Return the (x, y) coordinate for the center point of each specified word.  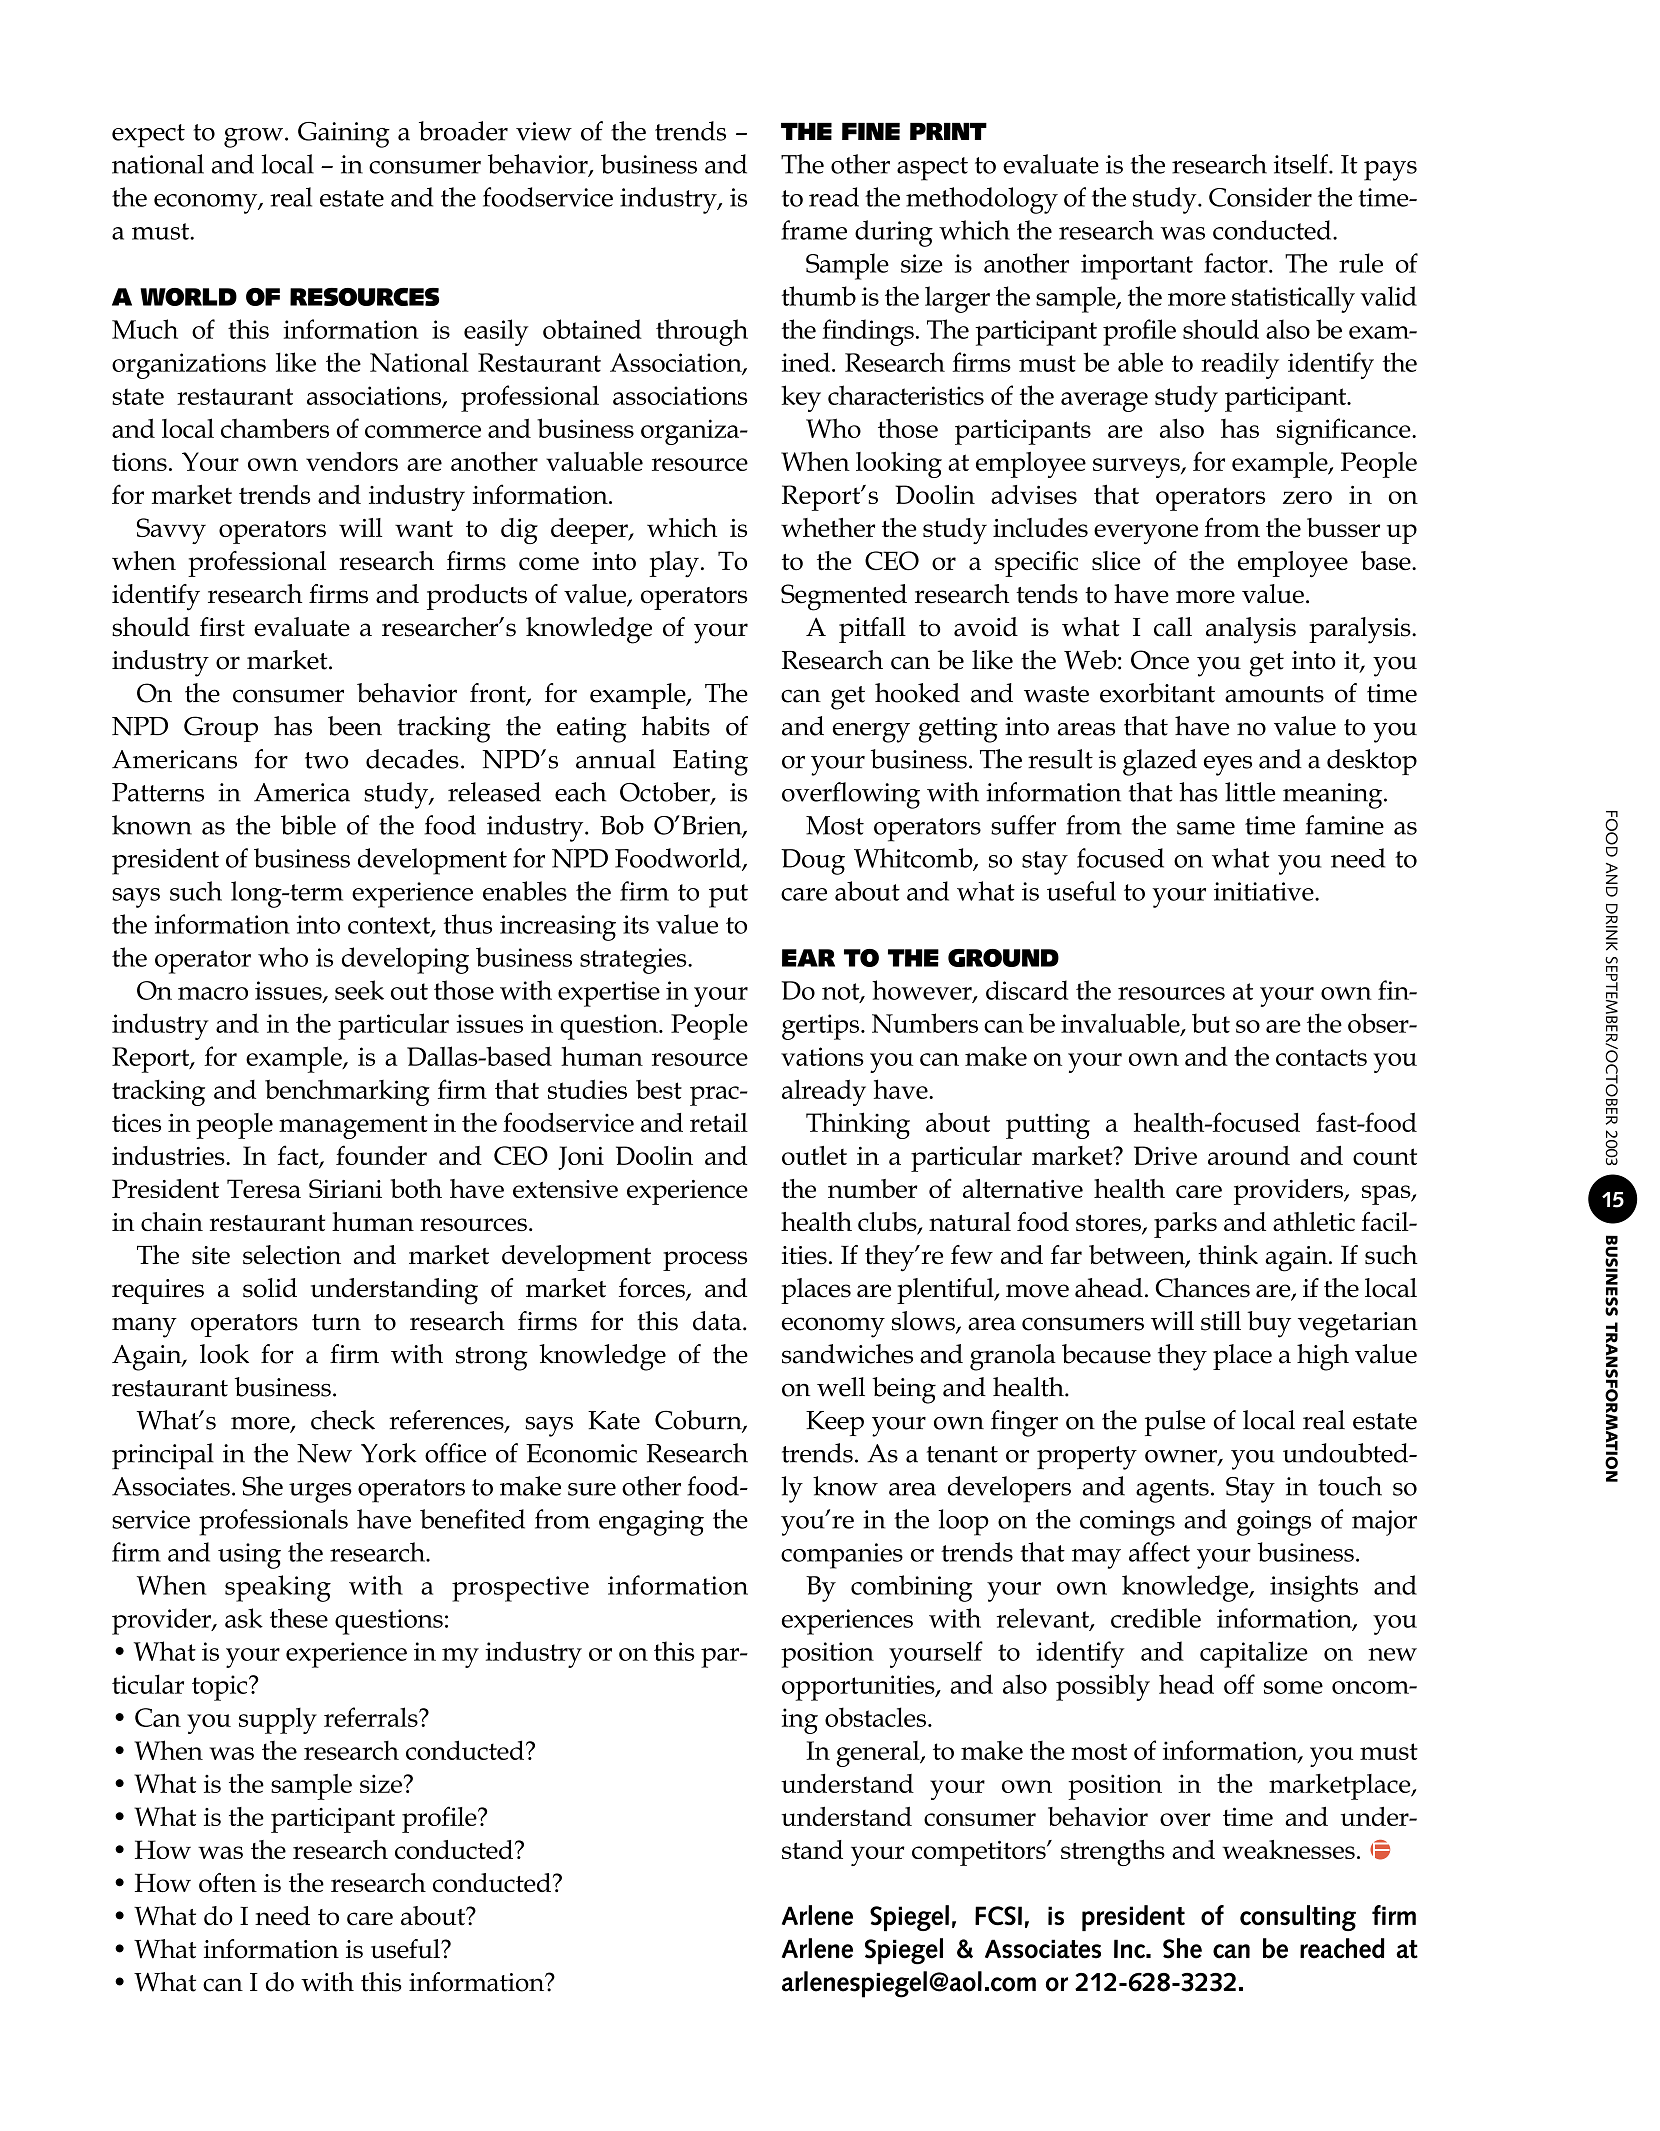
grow (253, 138)
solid (270, 1288)
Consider (1260, 197)
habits (676, 726)
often (228, 1882)
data (718, 1321)
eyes (1228, 766)
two (327, 760)
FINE (871, 131)
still (1221, 1321)
